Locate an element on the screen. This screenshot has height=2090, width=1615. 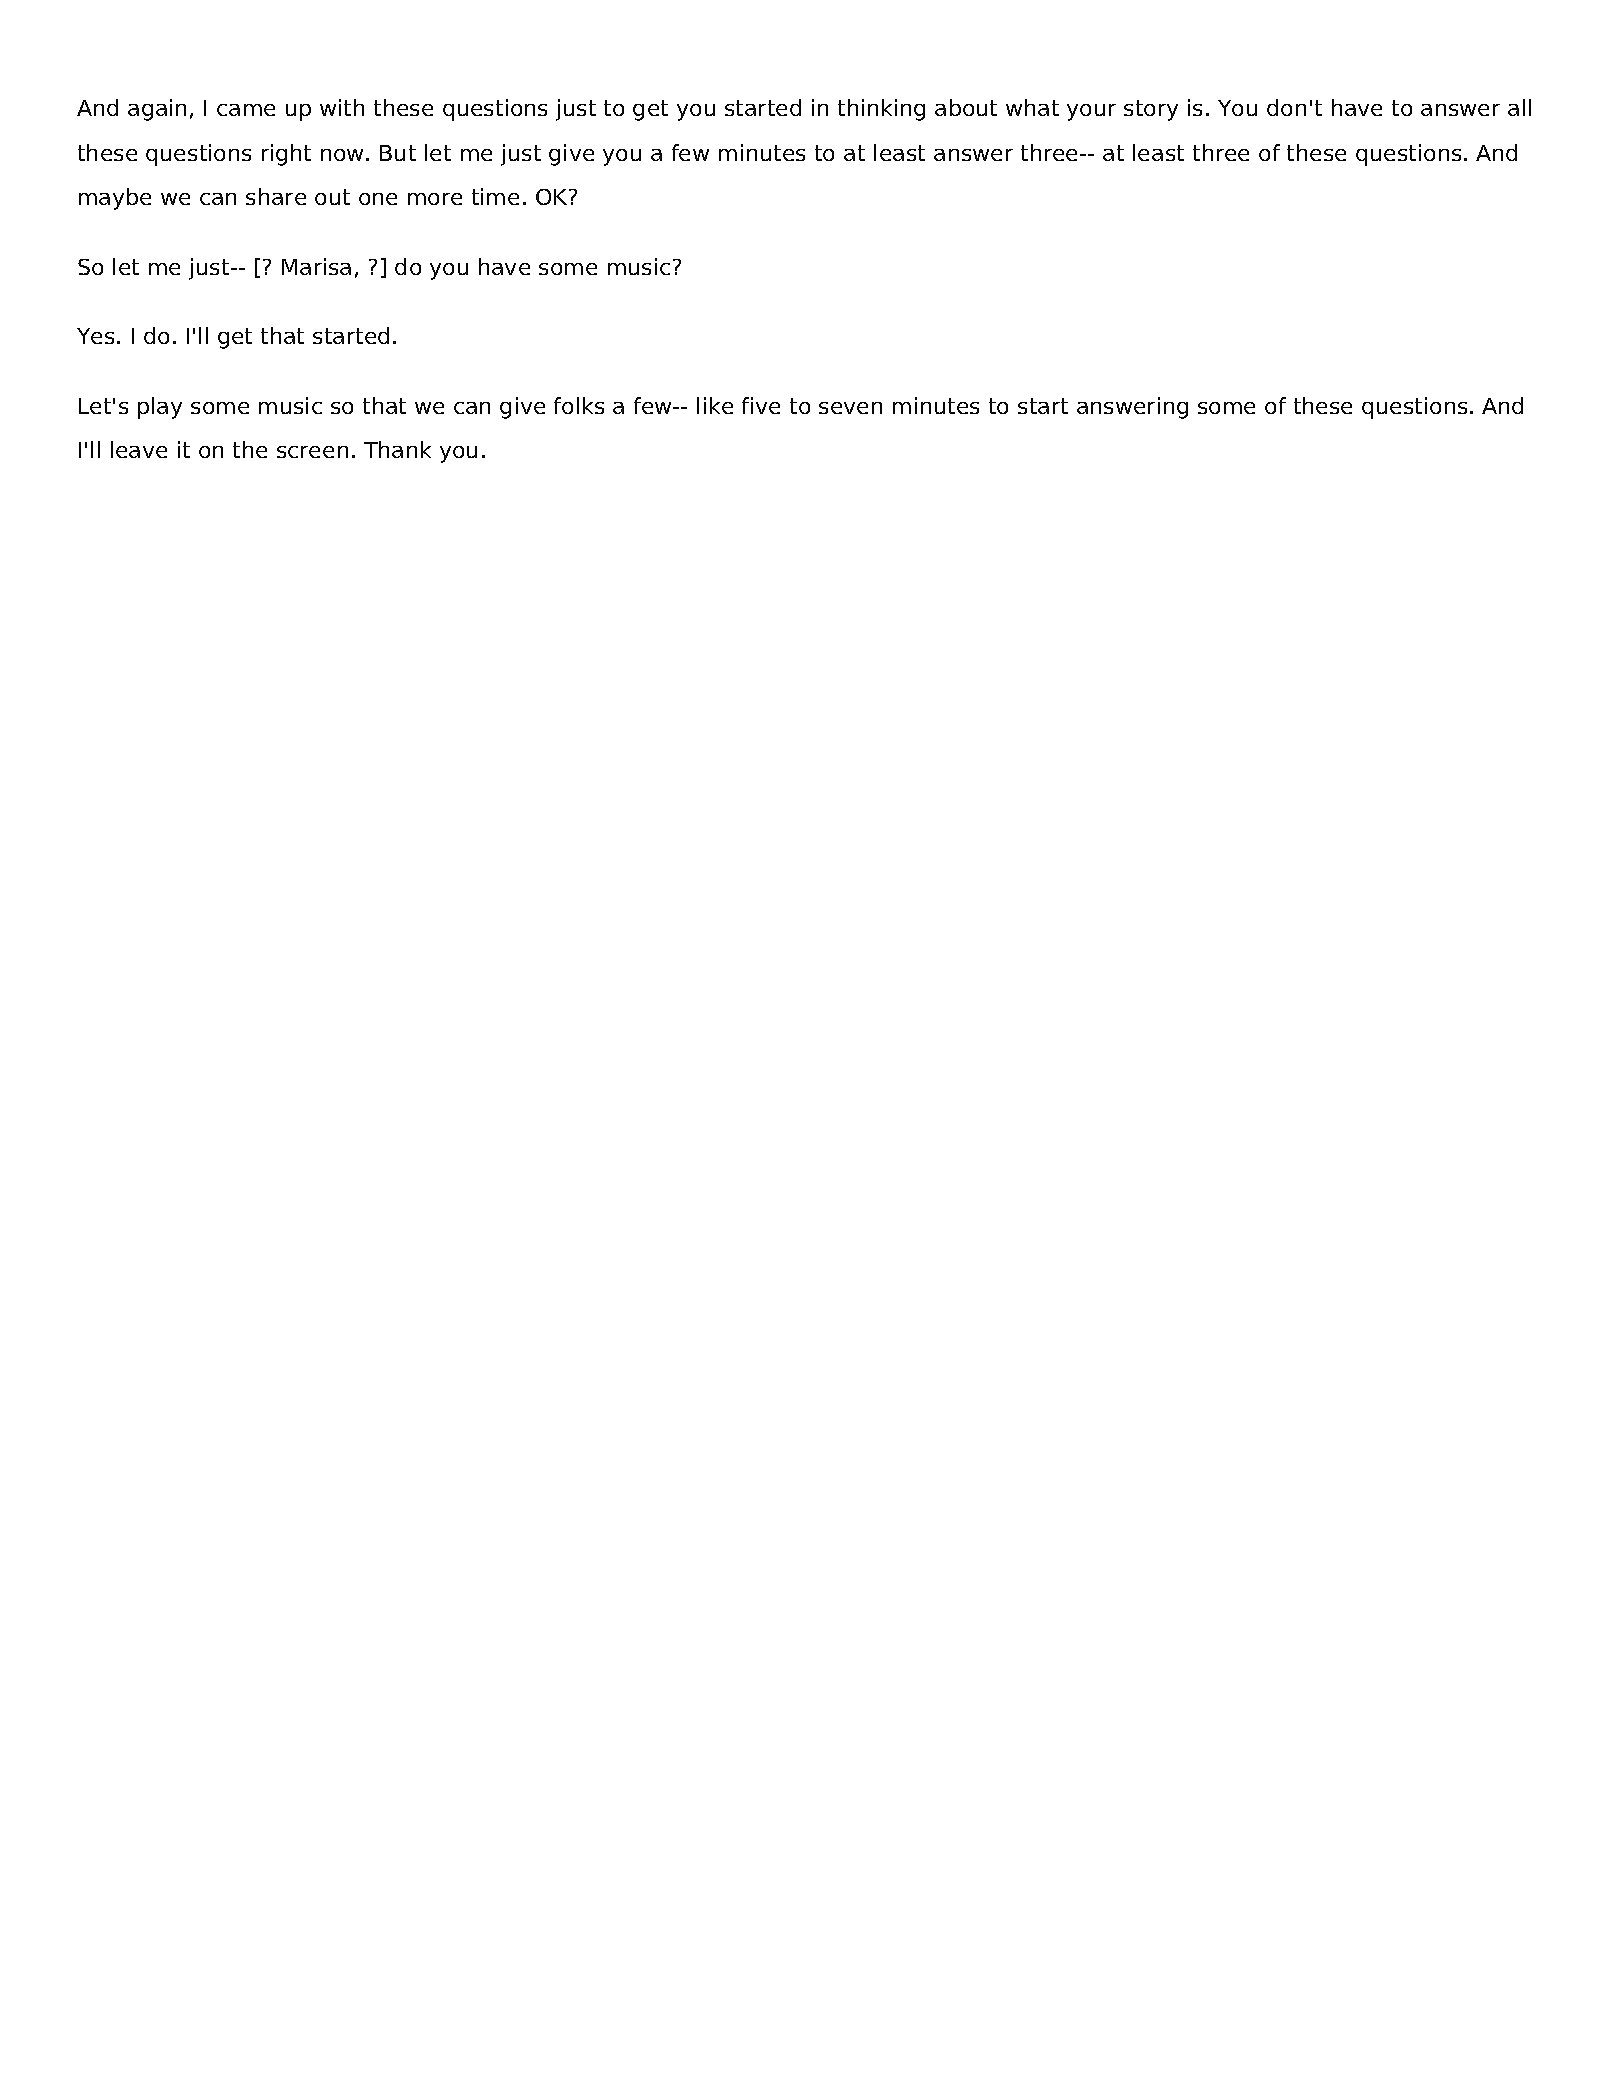
came is located at coordinates (246, 110).
